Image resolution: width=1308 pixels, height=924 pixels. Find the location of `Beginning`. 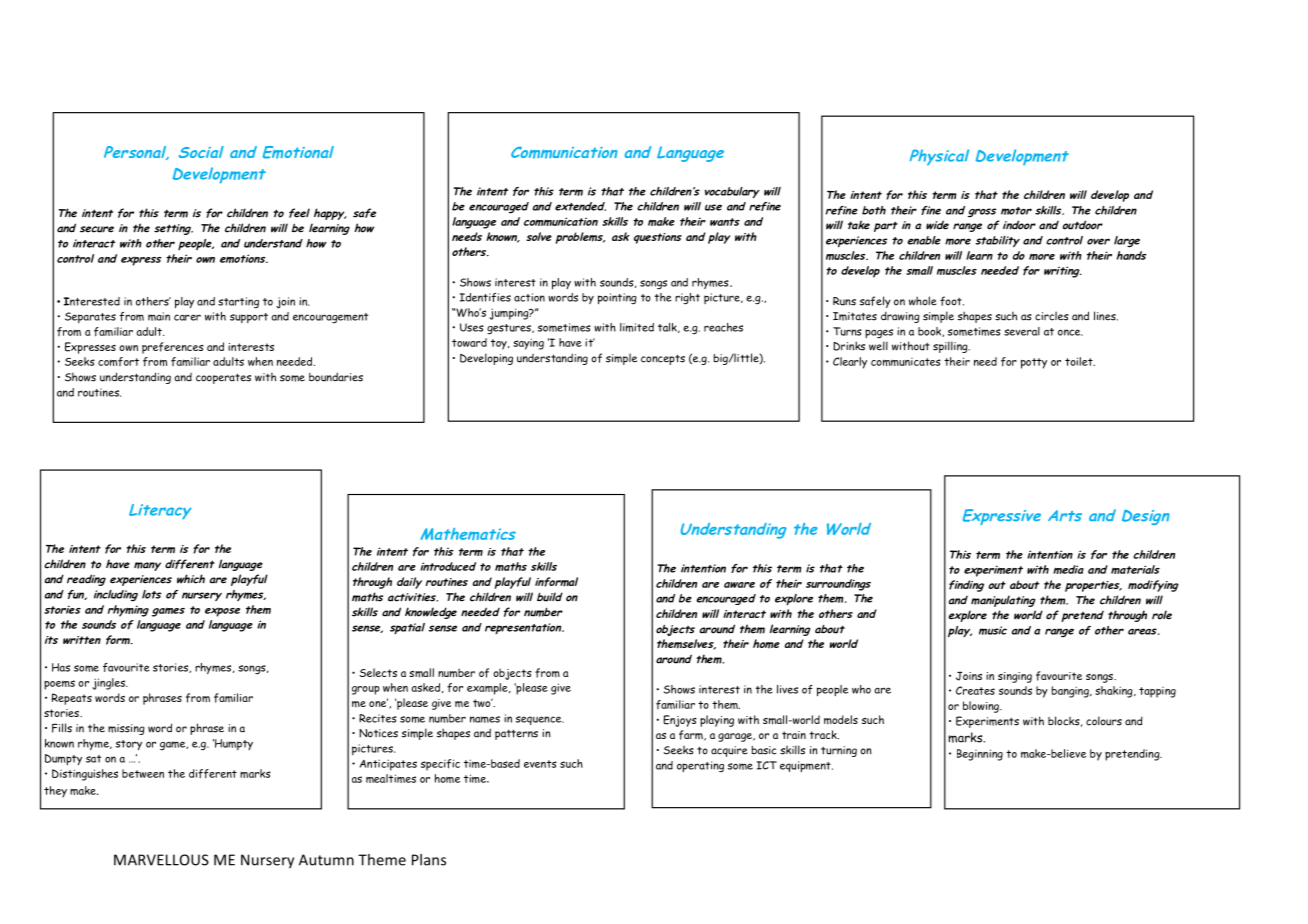

Beginning is located at coordinates (980, 755).
